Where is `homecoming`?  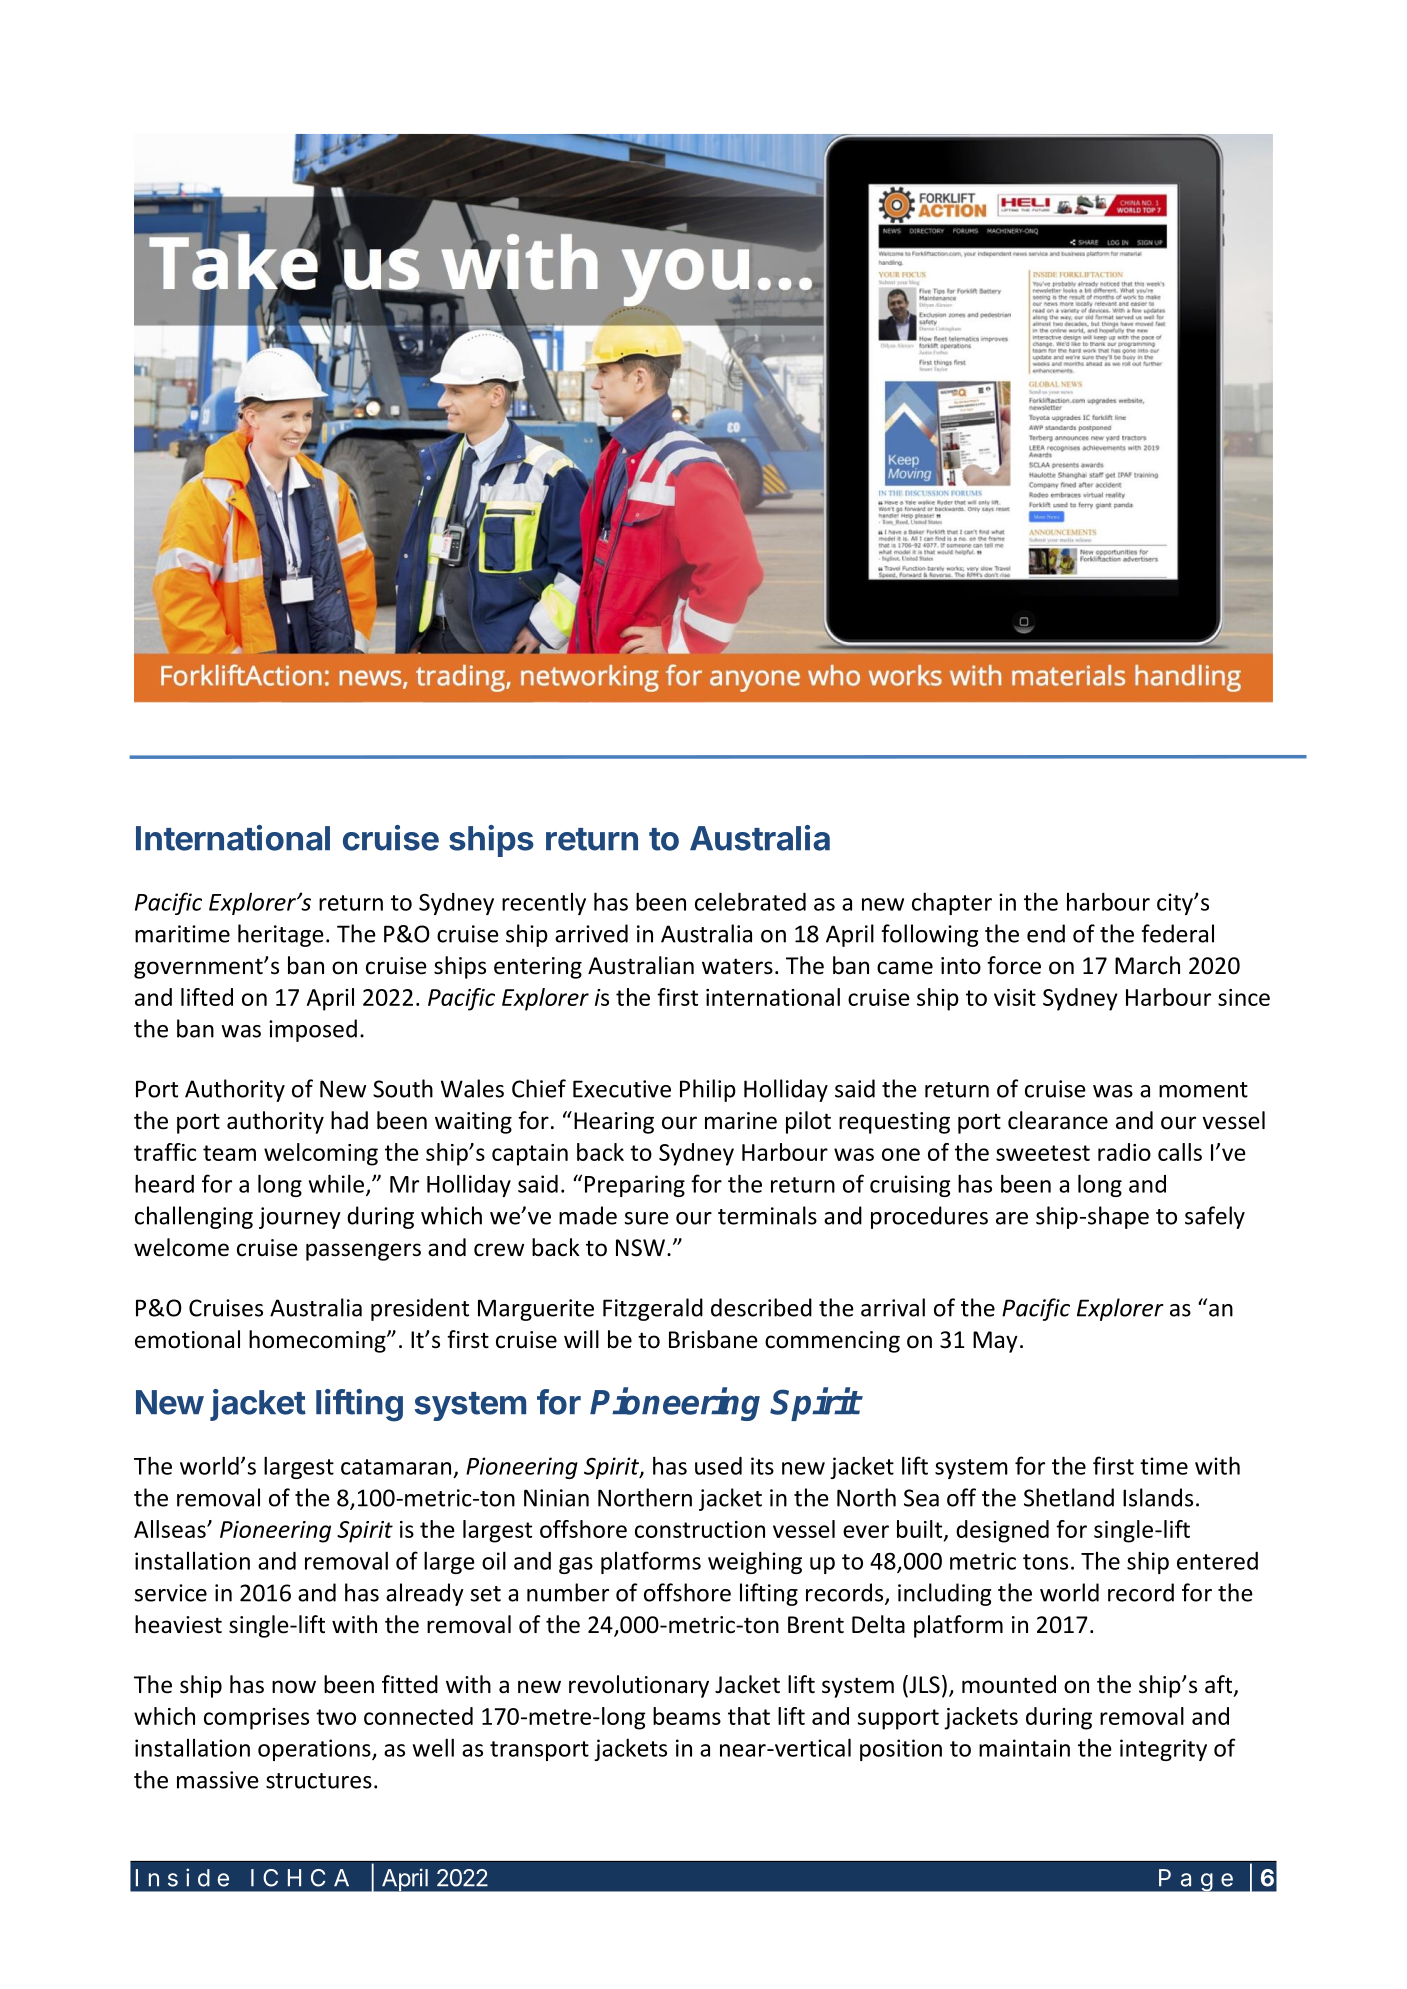 homecoming is located at coordinates (318, 1341).
